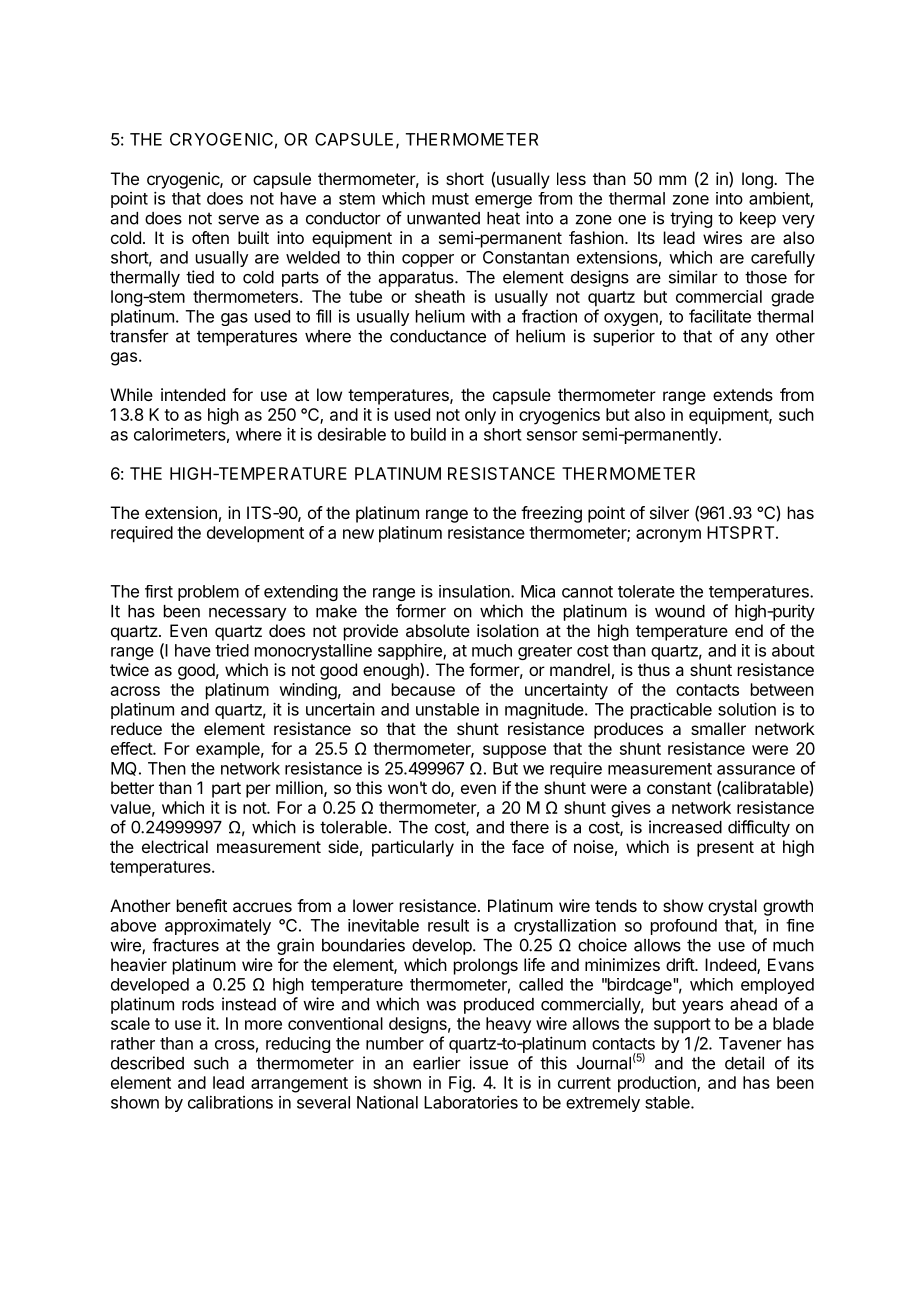 This screenshot has width=924, height=1308. Describe the element at coordinates (230, 1102) in the screenshot. I see `calibrations` at that location.
